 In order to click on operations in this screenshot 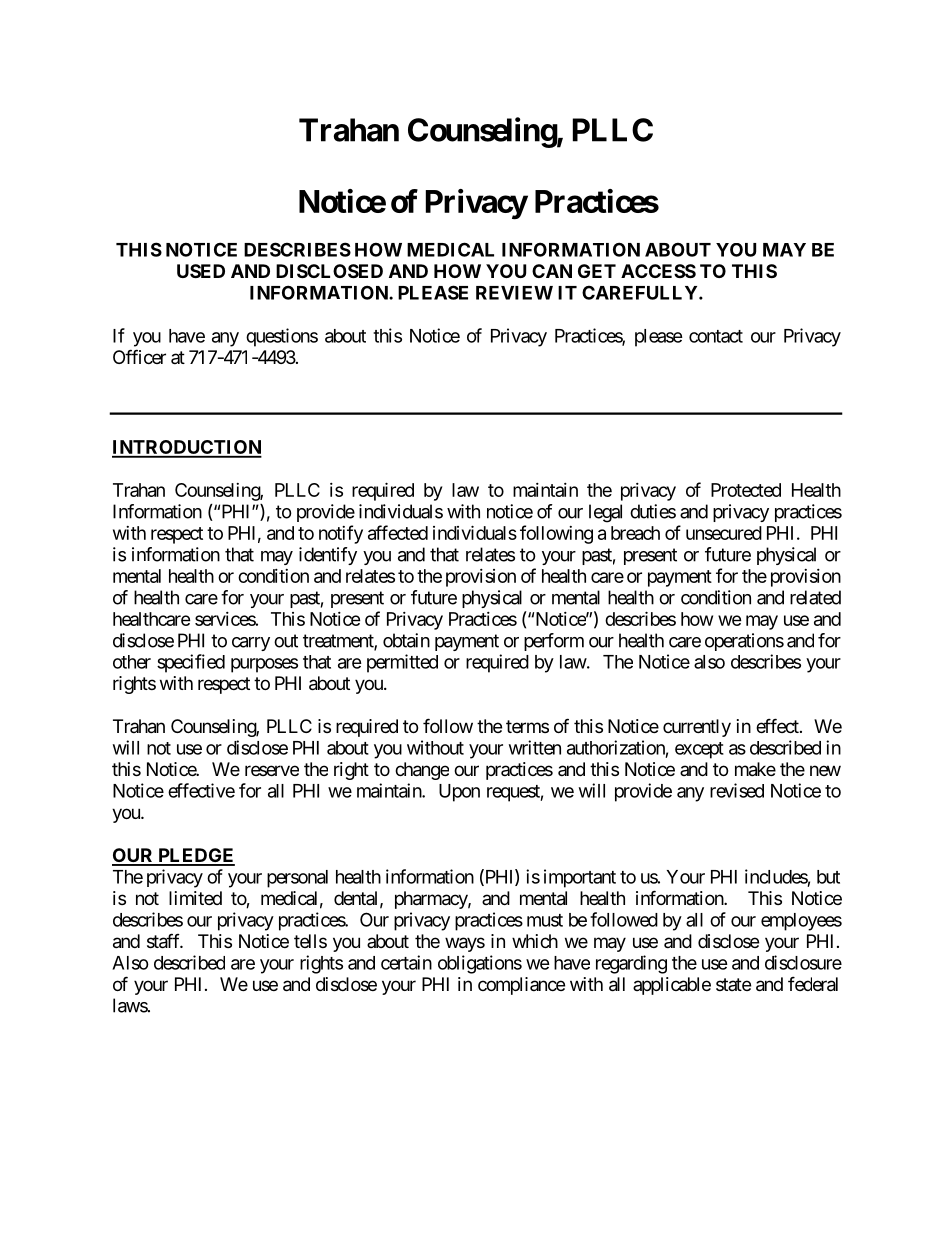, I will do `click(744, 642)`.
